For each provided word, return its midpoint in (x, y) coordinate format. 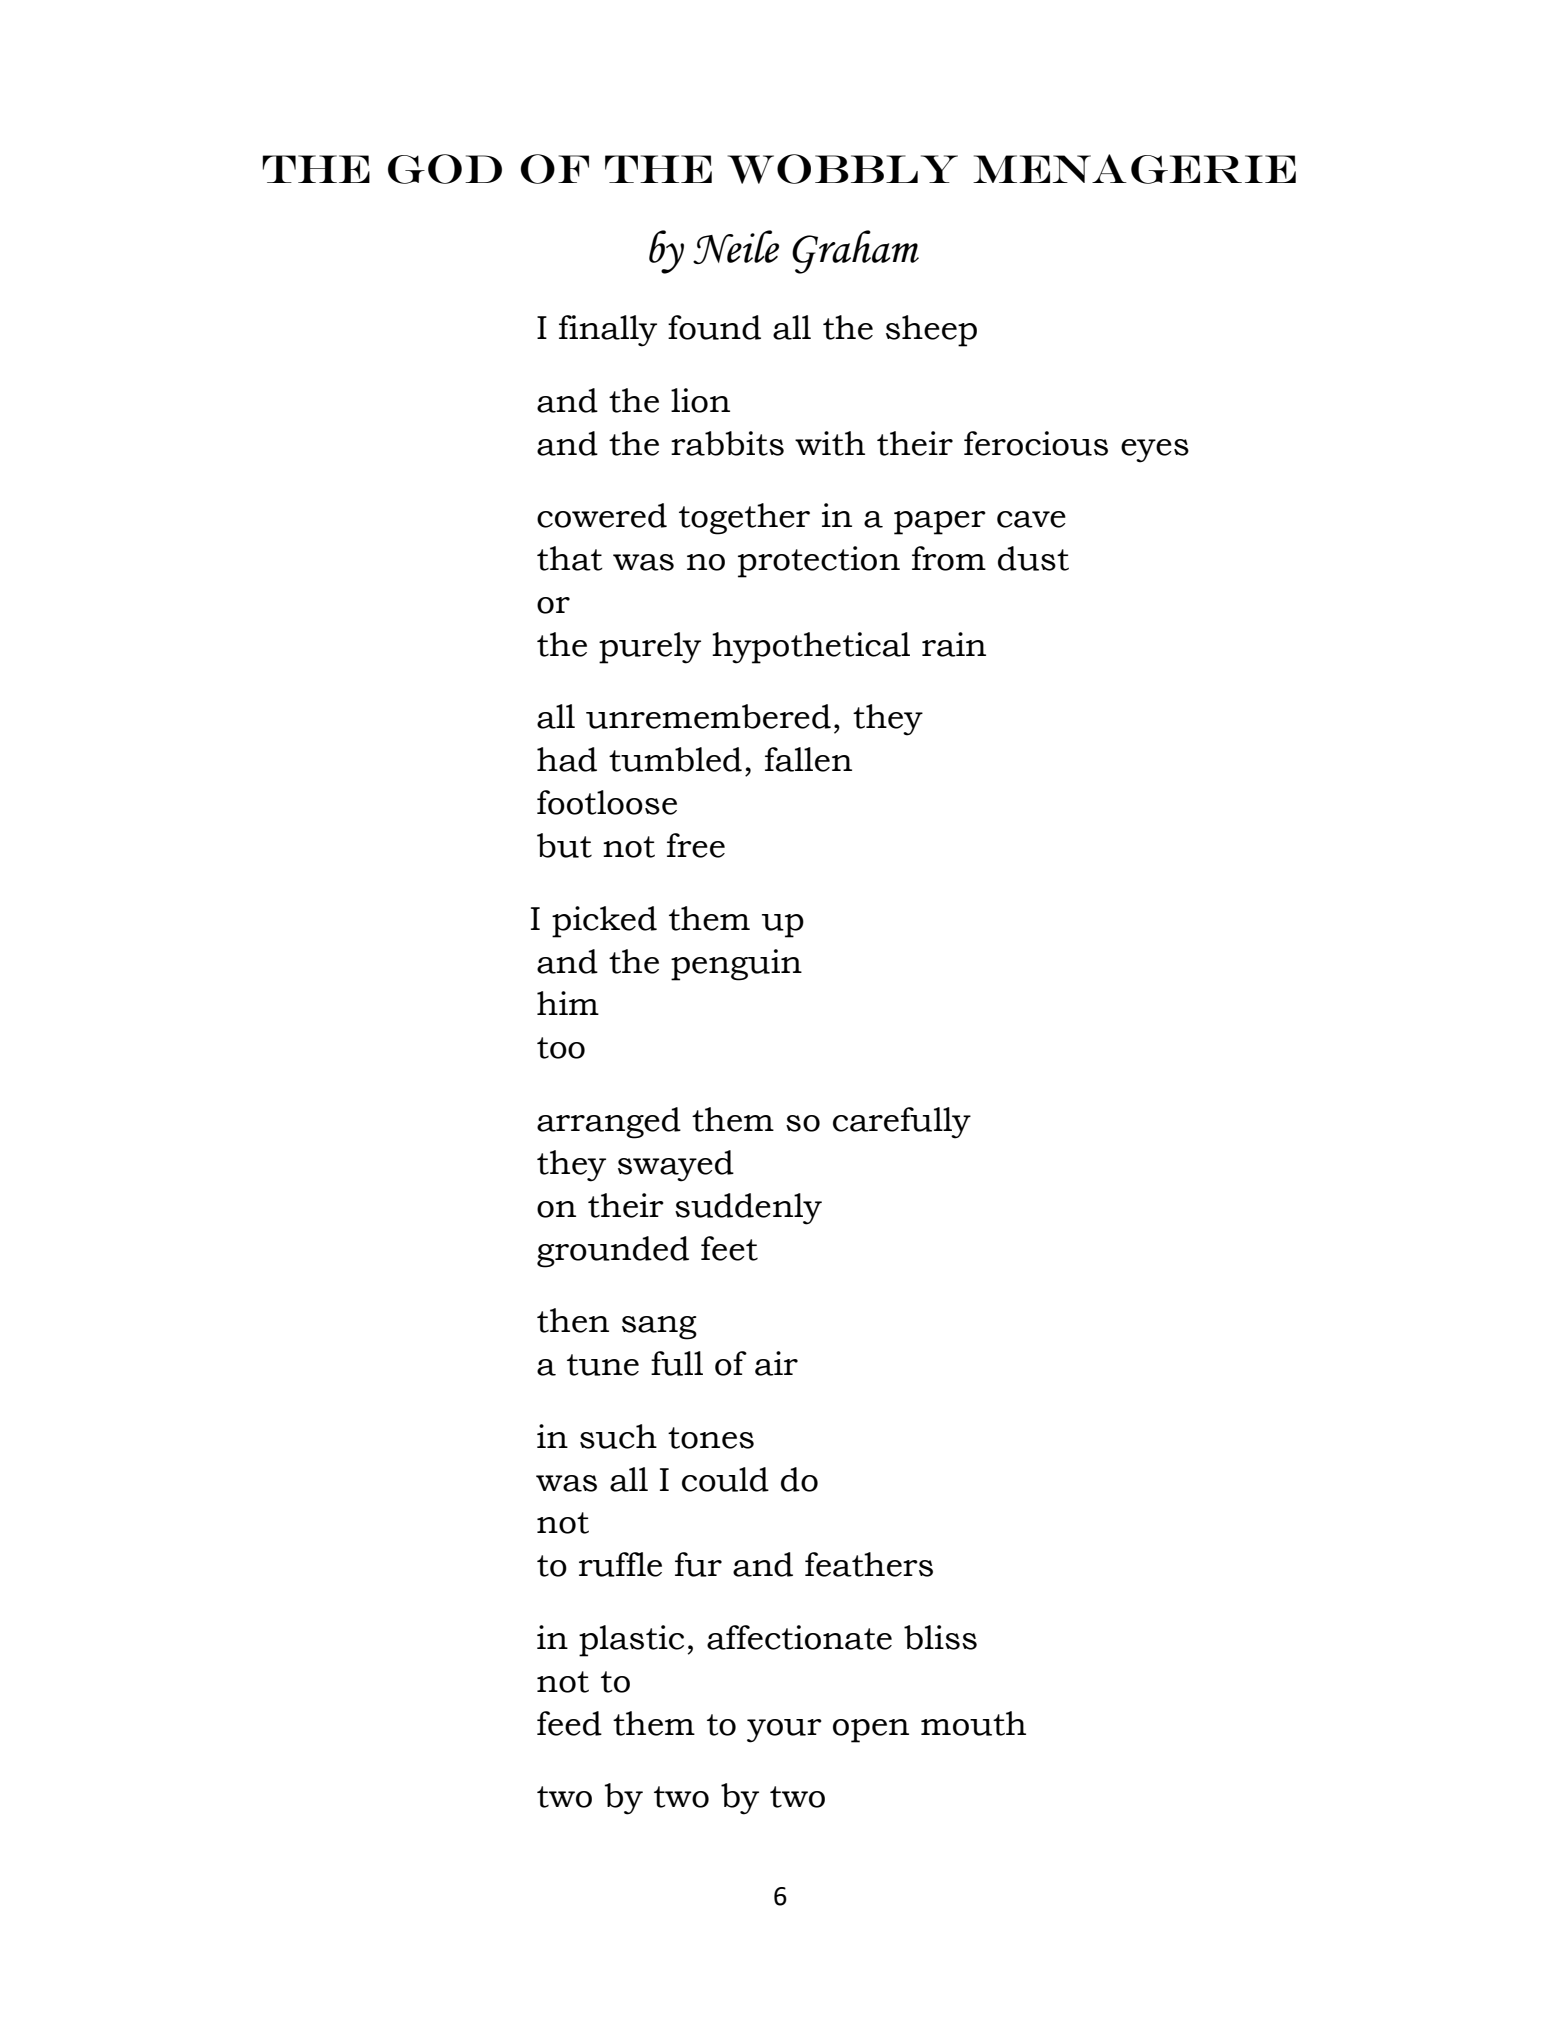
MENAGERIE (1134, 169)
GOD (445, 169)
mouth (973, 1723)
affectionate (799, 1637)
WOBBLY (843, 169)
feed (569, 1723)
